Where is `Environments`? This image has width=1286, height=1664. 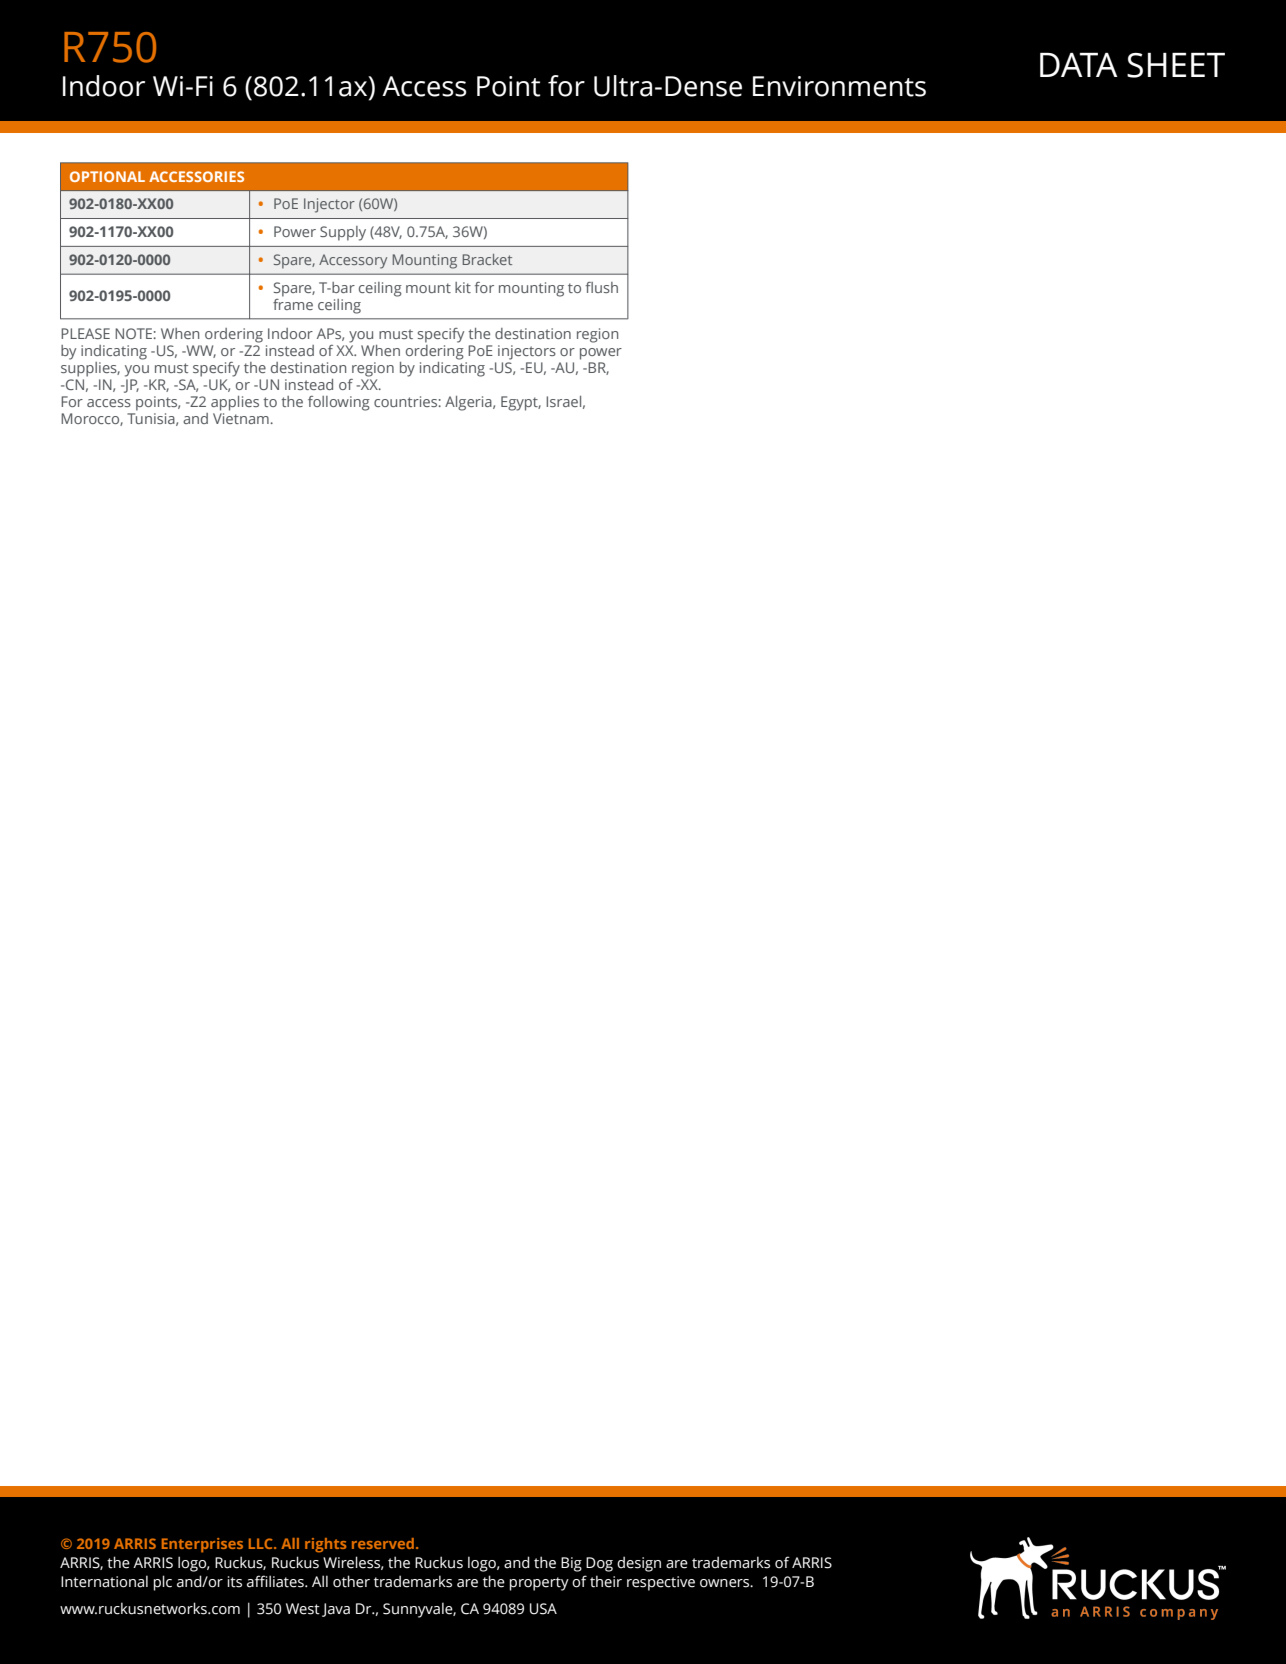
Environments is located at coordinates (839, 86).
